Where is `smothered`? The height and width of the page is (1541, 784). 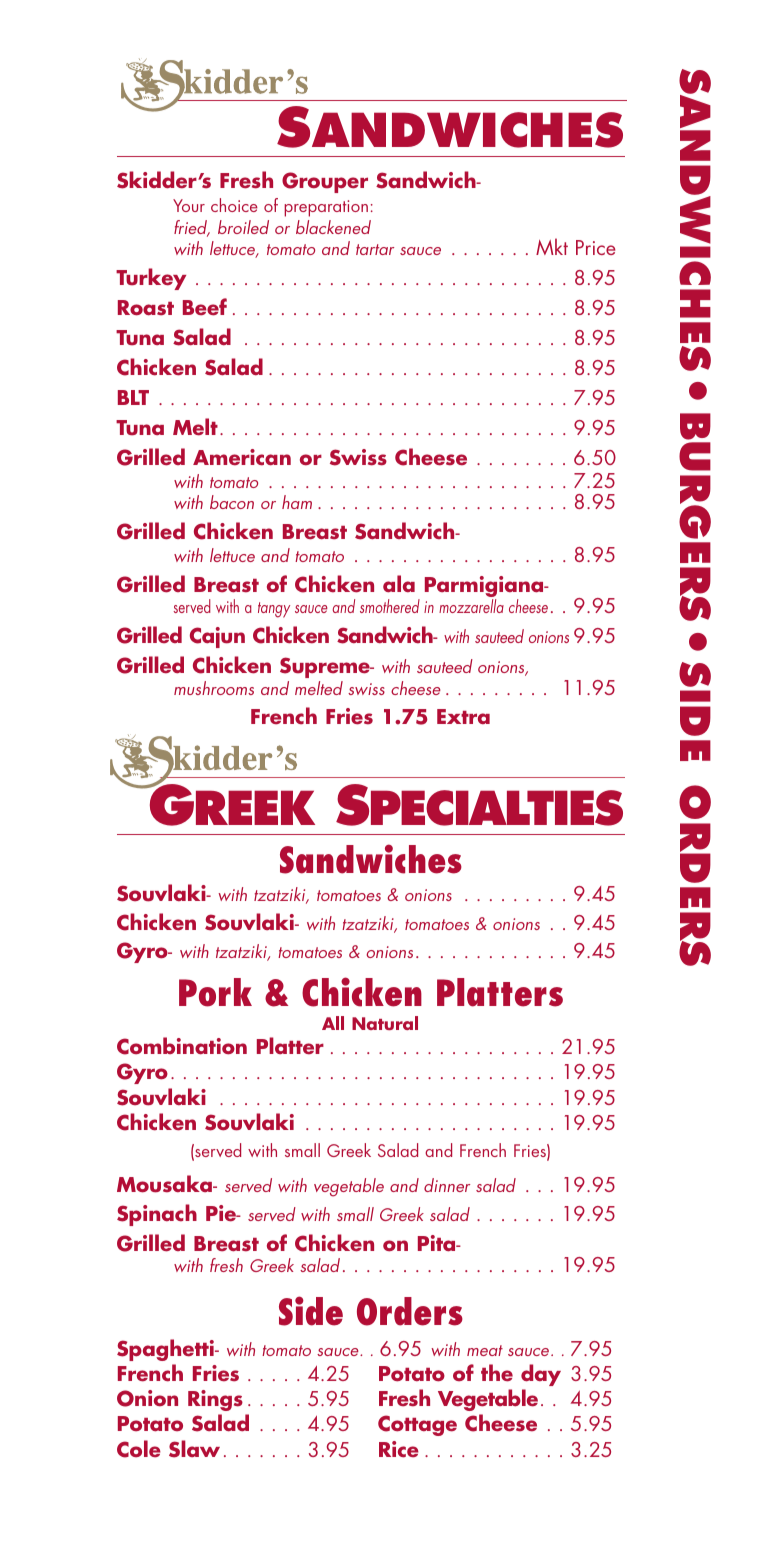 smothered is located at coordinates (390, 606).
